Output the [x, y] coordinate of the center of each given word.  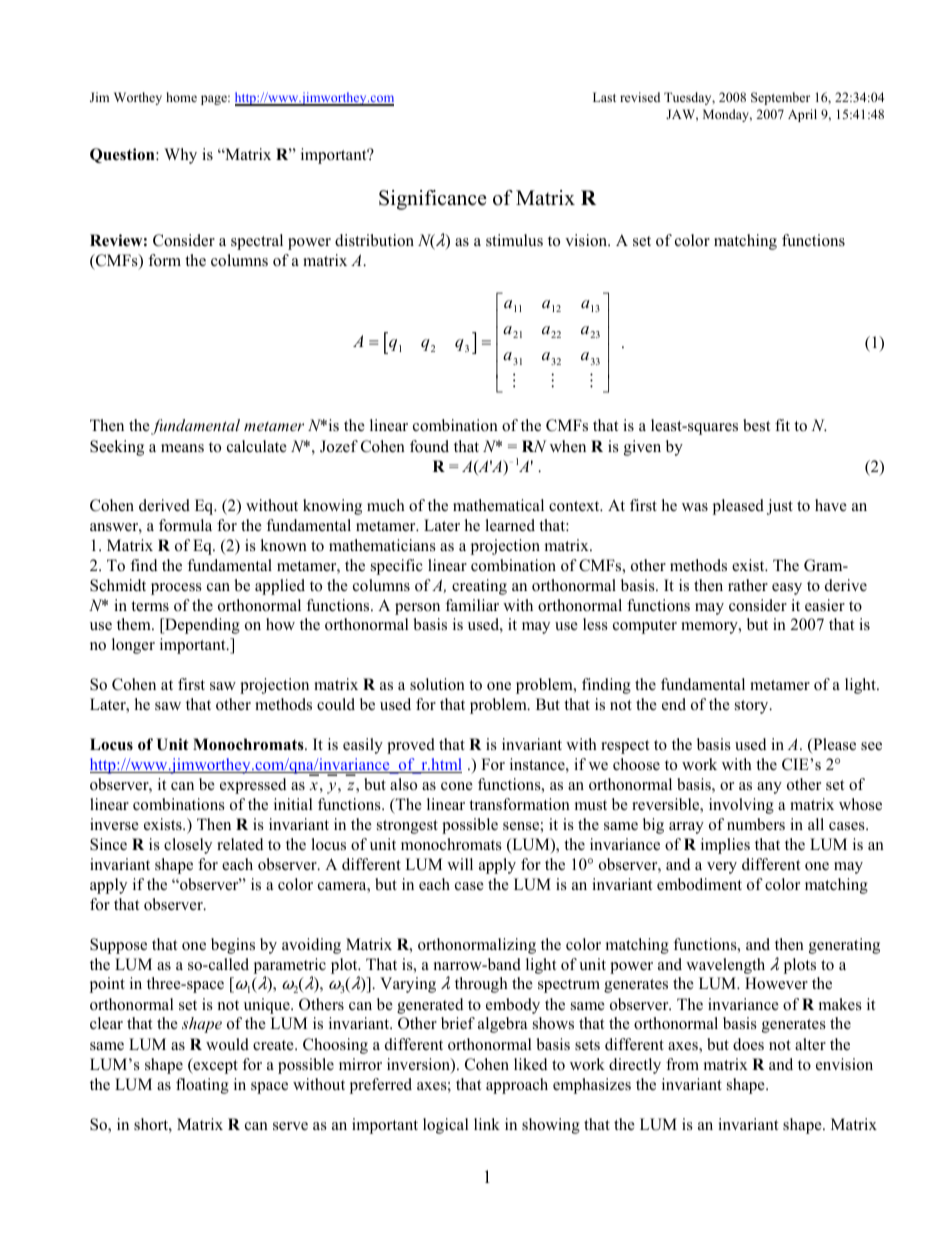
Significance [433, 200]
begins [233, 946]
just [780, 507]
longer [133, 646]
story [753, 707]
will [460, 864]
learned [510, 525]
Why [180, 156]
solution [437, 684]
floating [202, 1086]
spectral [257, 242]
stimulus [514, 240]
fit [782, 425]
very [722, 868]
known [283, 545]
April [802, 115]
